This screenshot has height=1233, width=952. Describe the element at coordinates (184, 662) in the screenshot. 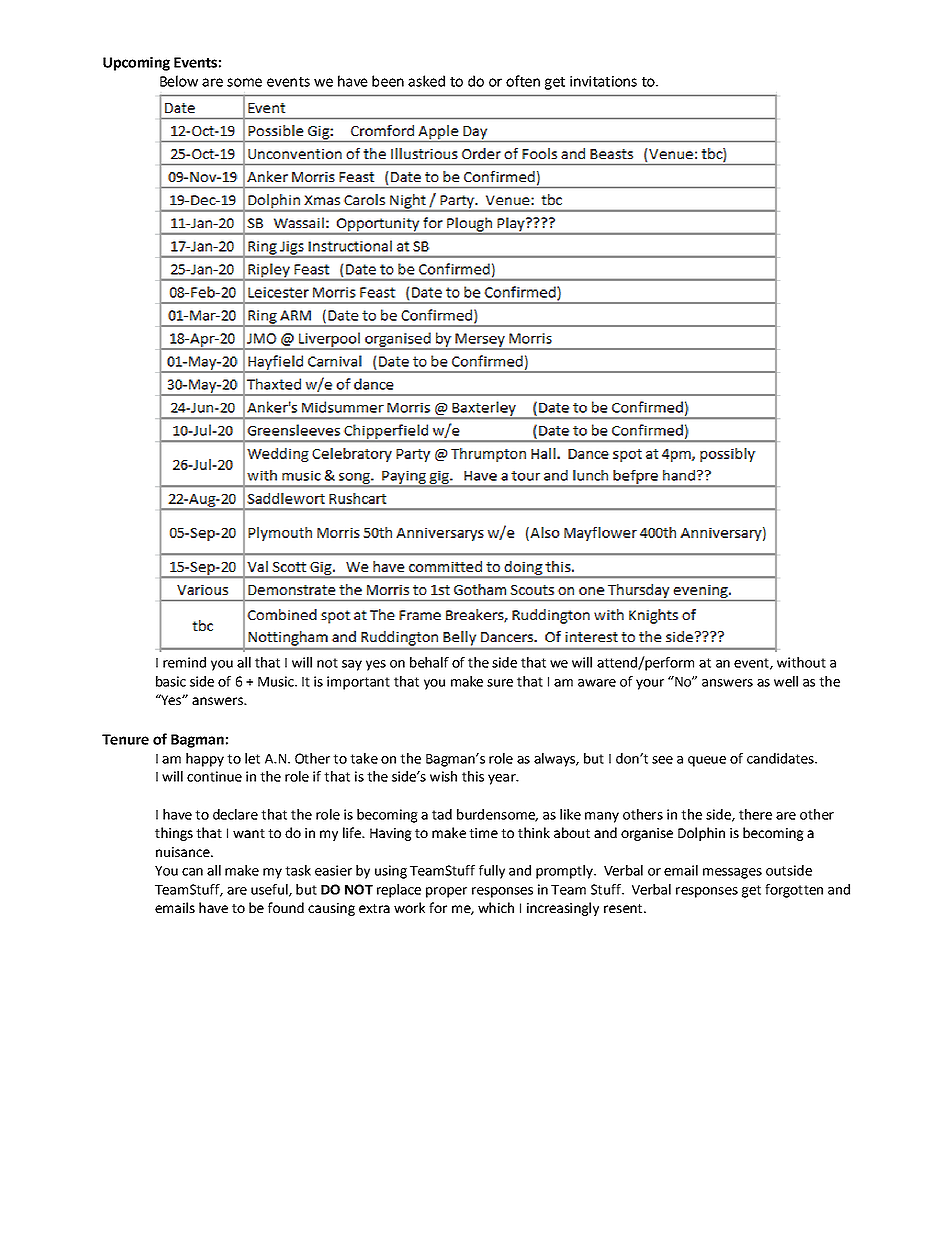

I see `remind` at that location.
